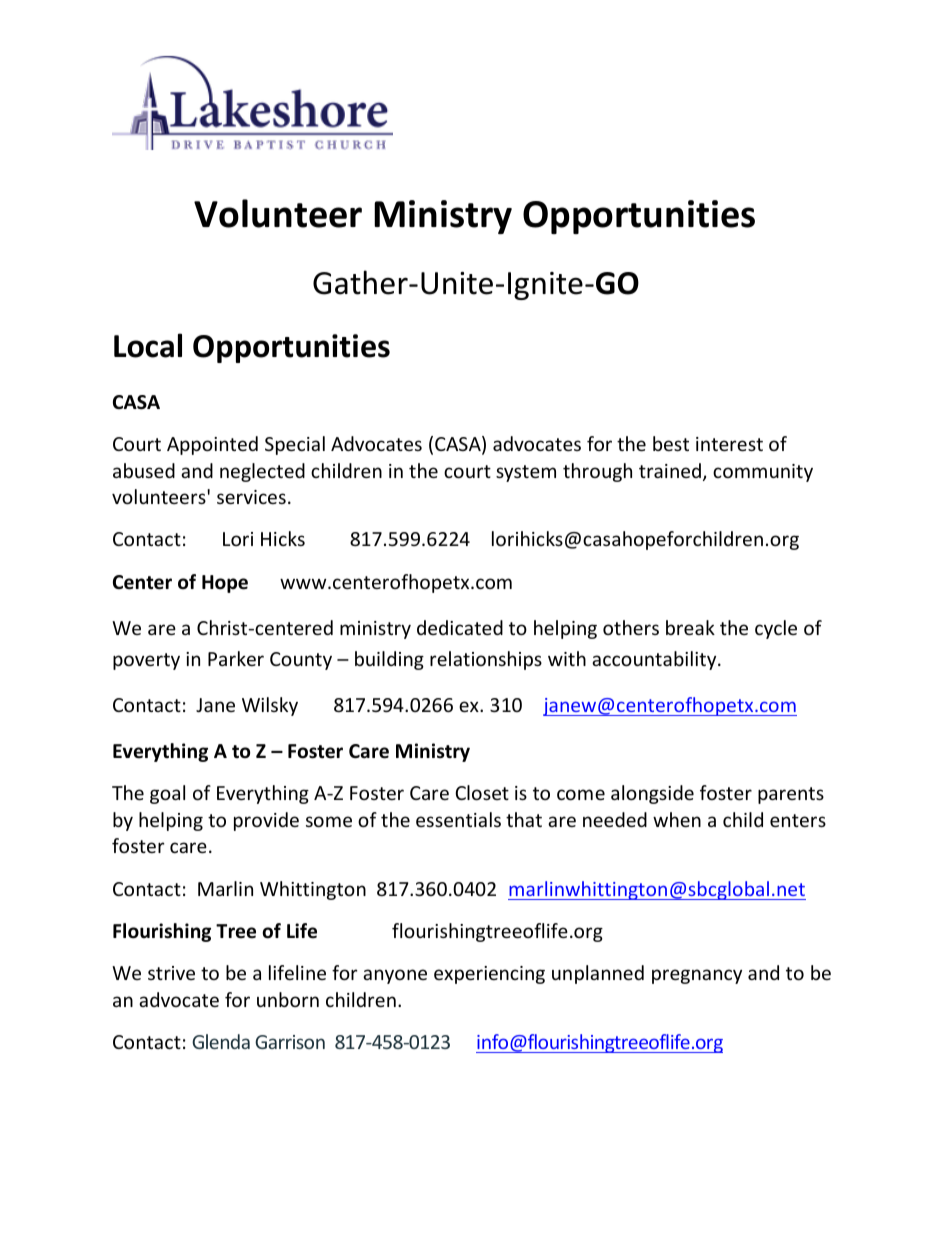  I want to click on system, so click(526, 473).
